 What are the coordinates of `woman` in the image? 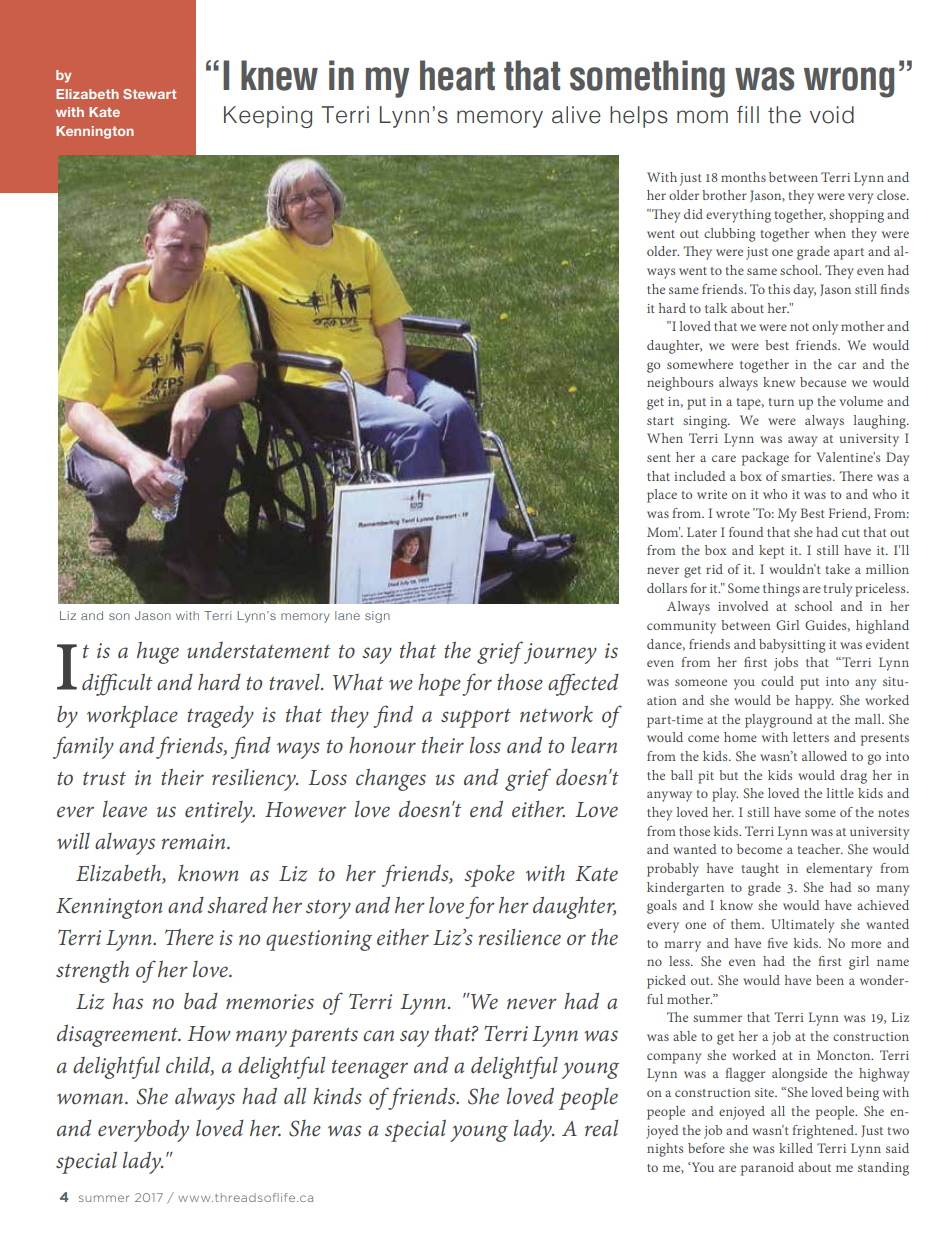 It's located at (91, 1098).
